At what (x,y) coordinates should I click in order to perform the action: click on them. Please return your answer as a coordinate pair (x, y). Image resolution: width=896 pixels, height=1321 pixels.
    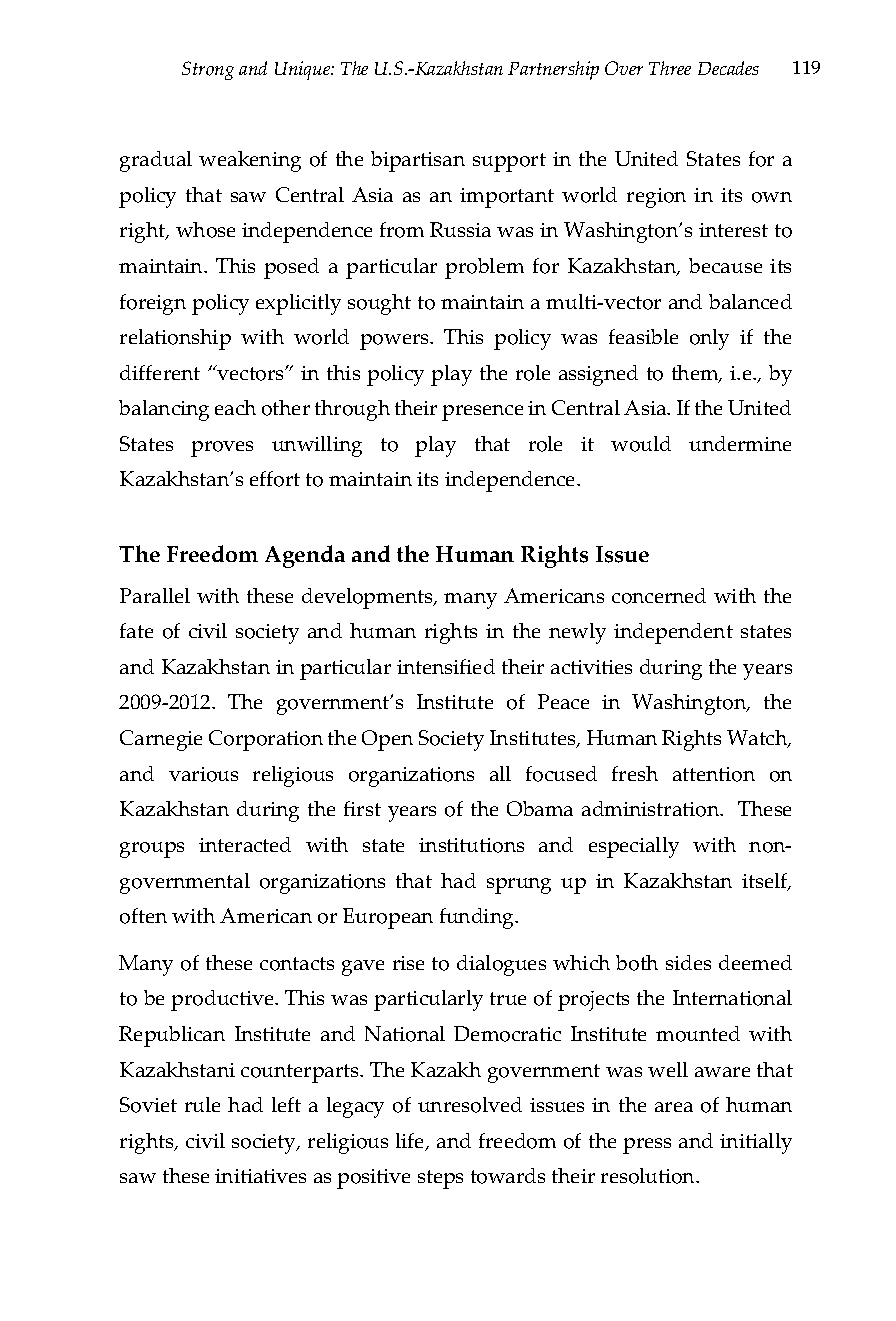
    Looking at the image, I should click on (696, 374).
